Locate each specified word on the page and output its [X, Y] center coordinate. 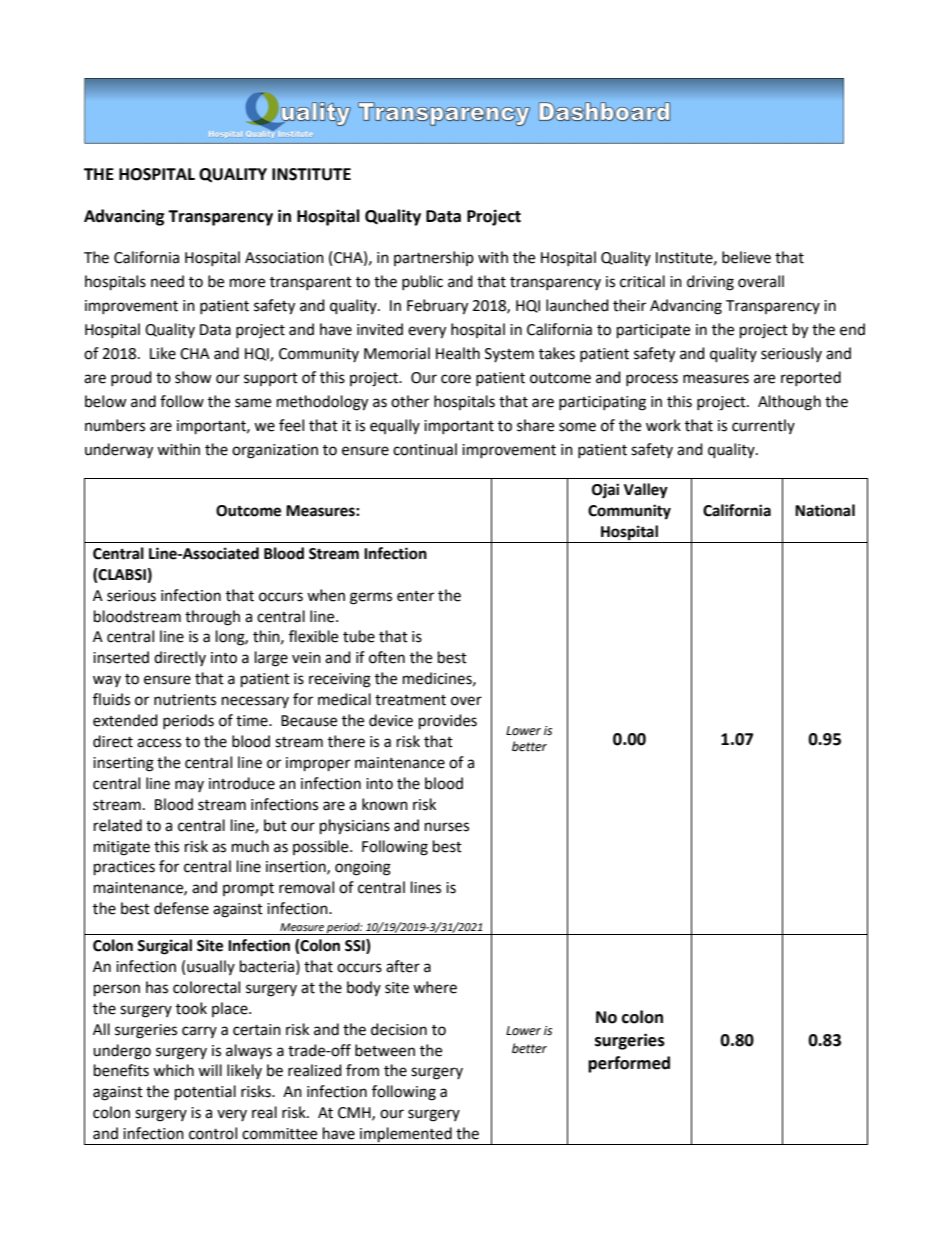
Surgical [164, 947]
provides [448, 722]
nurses [447, 827]
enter [415, 596]
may [189, 786]
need [167, 281]
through [212, 618]
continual [425, 449]
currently [763, 426]
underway [119, 451]
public [422, 282]
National [825, 510]
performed [629, 1064]
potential [205, 1093]
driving [710, 283]
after [403, 966]
